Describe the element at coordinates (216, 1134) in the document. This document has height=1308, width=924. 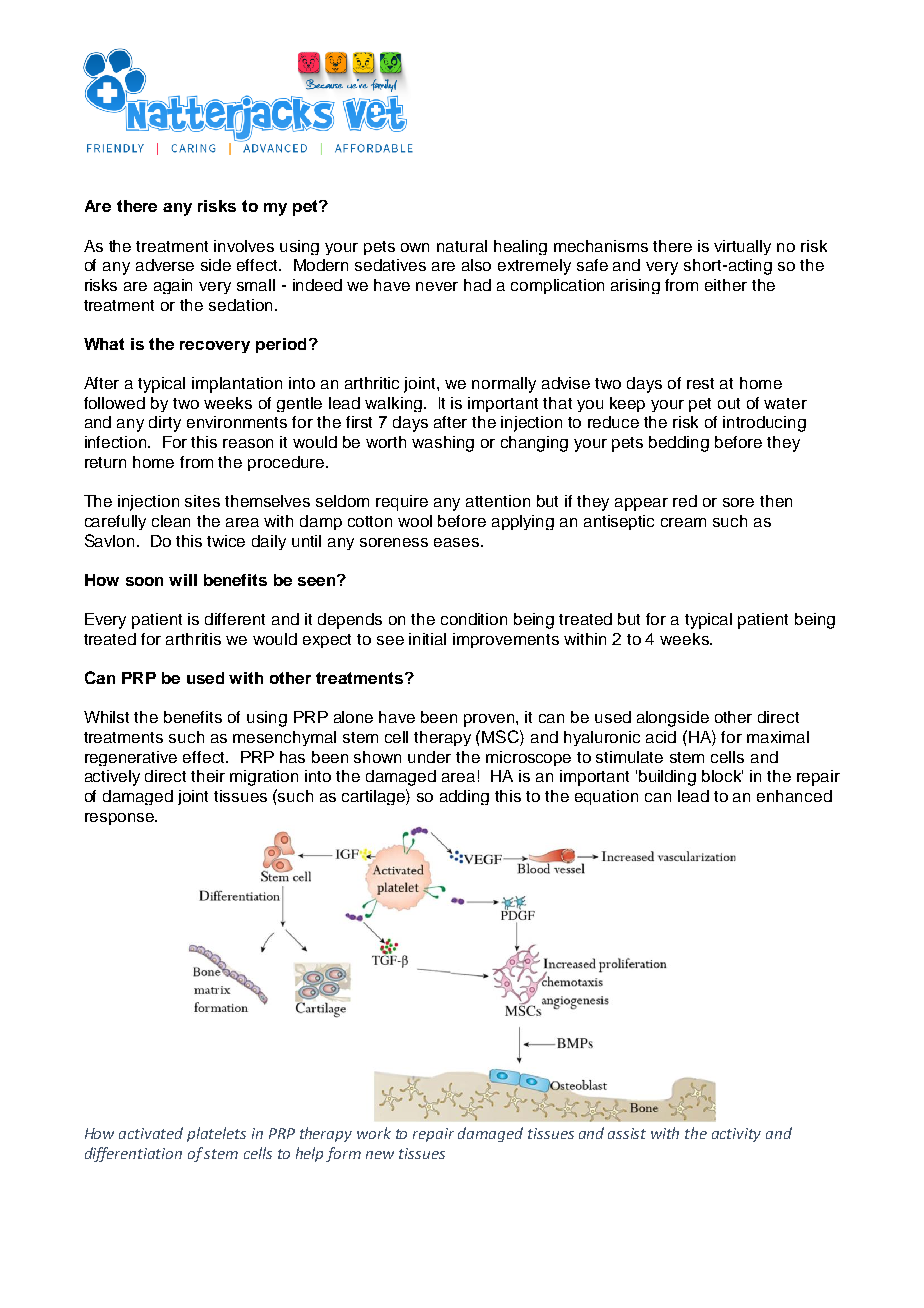
I see `platelets` at that location.
